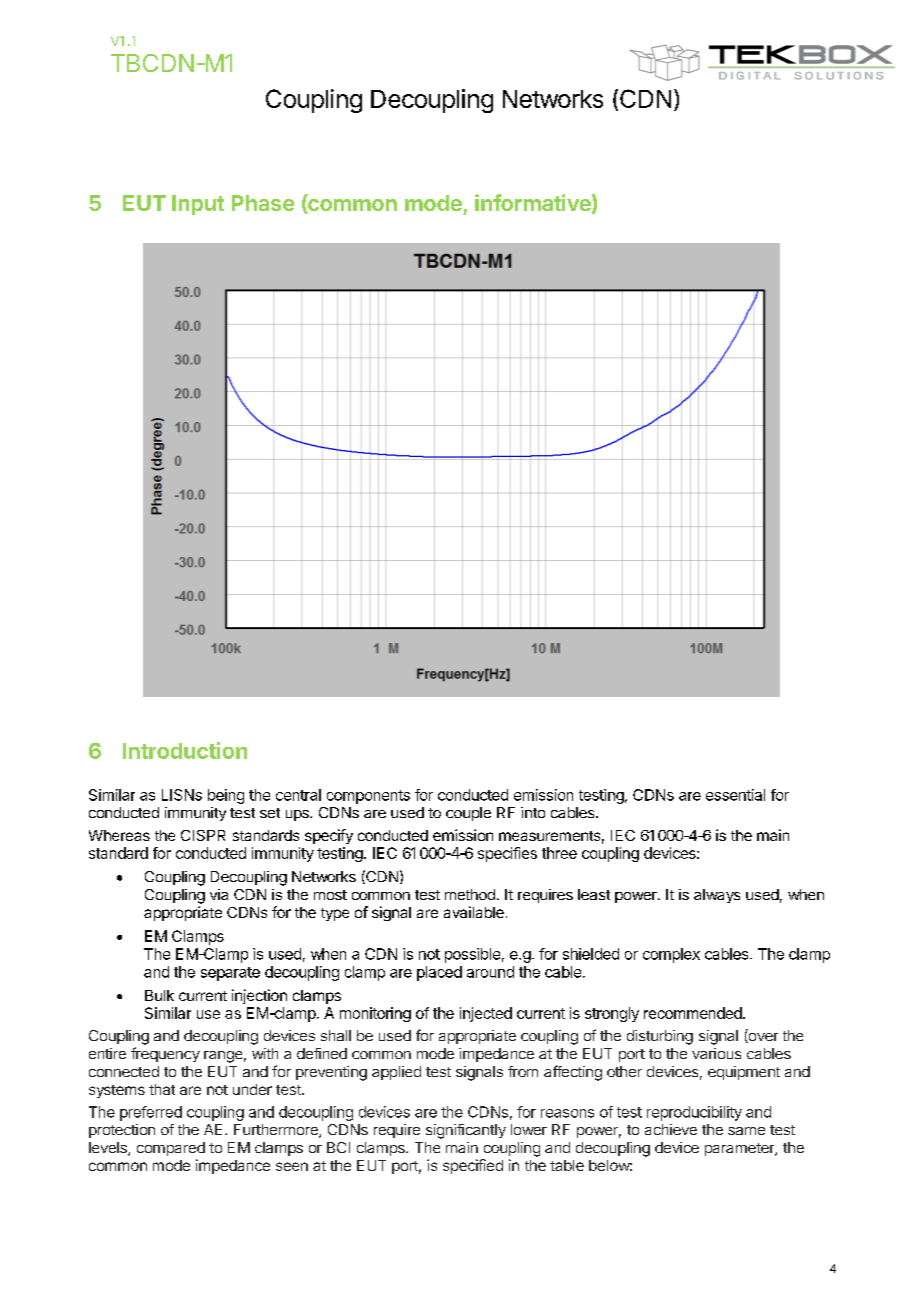 Image resolution: width=924 pixels, height=1308 pixels. Describe the element at coordinates (198, 205) in the screenshot. I see `Input` at that location.
